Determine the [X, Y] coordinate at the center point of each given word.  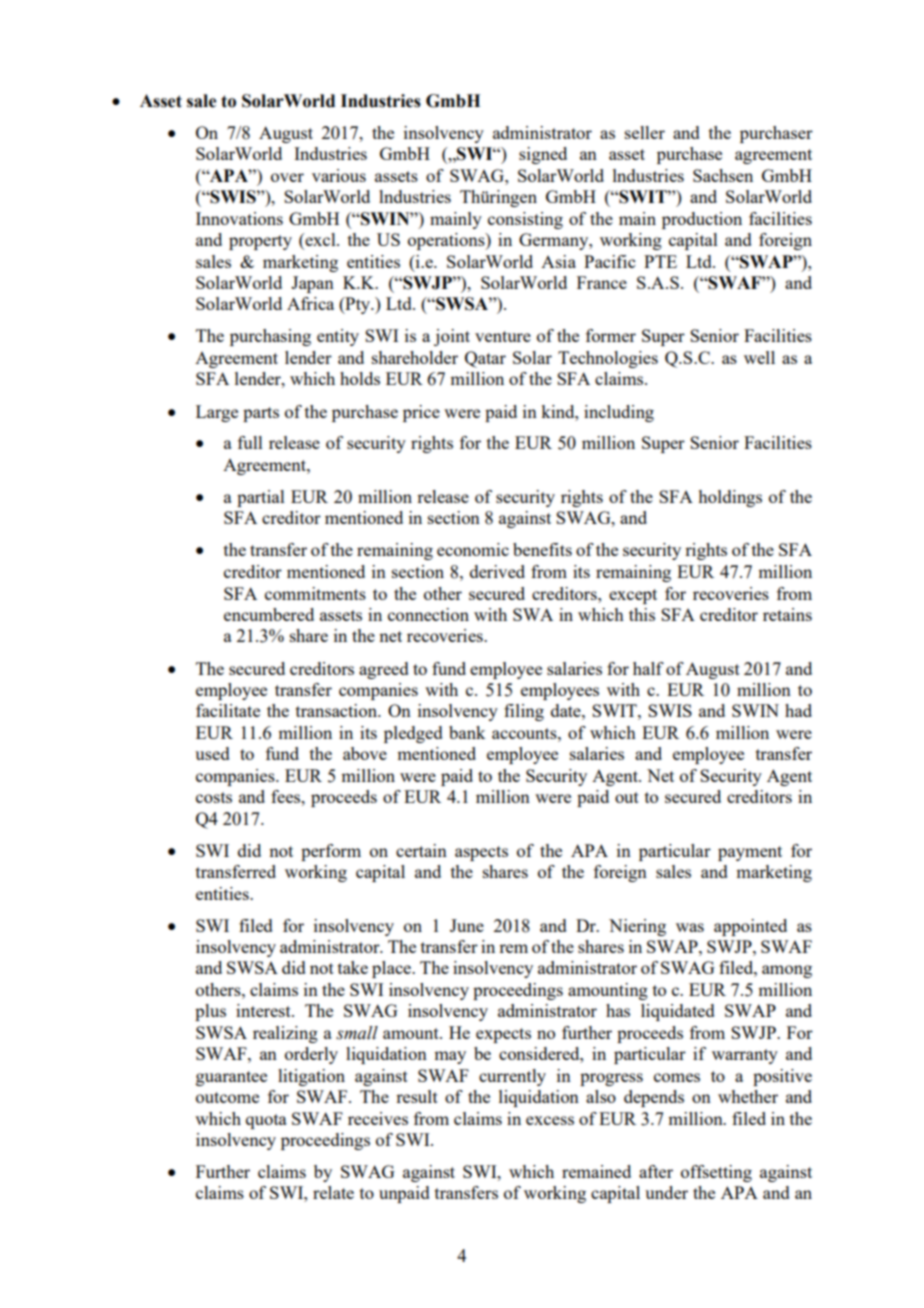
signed [543, 155]
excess [550, 1120]
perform [331, 852]
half [648, 668]
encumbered [269, 614]
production [702, 220]
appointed [750, 927]
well [759, 357]
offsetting [716, 1173]
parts [261, 414]
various [339, 175]
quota [266, 1121]
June [467, 925]
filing [524, 712]
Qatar [485, 359]
